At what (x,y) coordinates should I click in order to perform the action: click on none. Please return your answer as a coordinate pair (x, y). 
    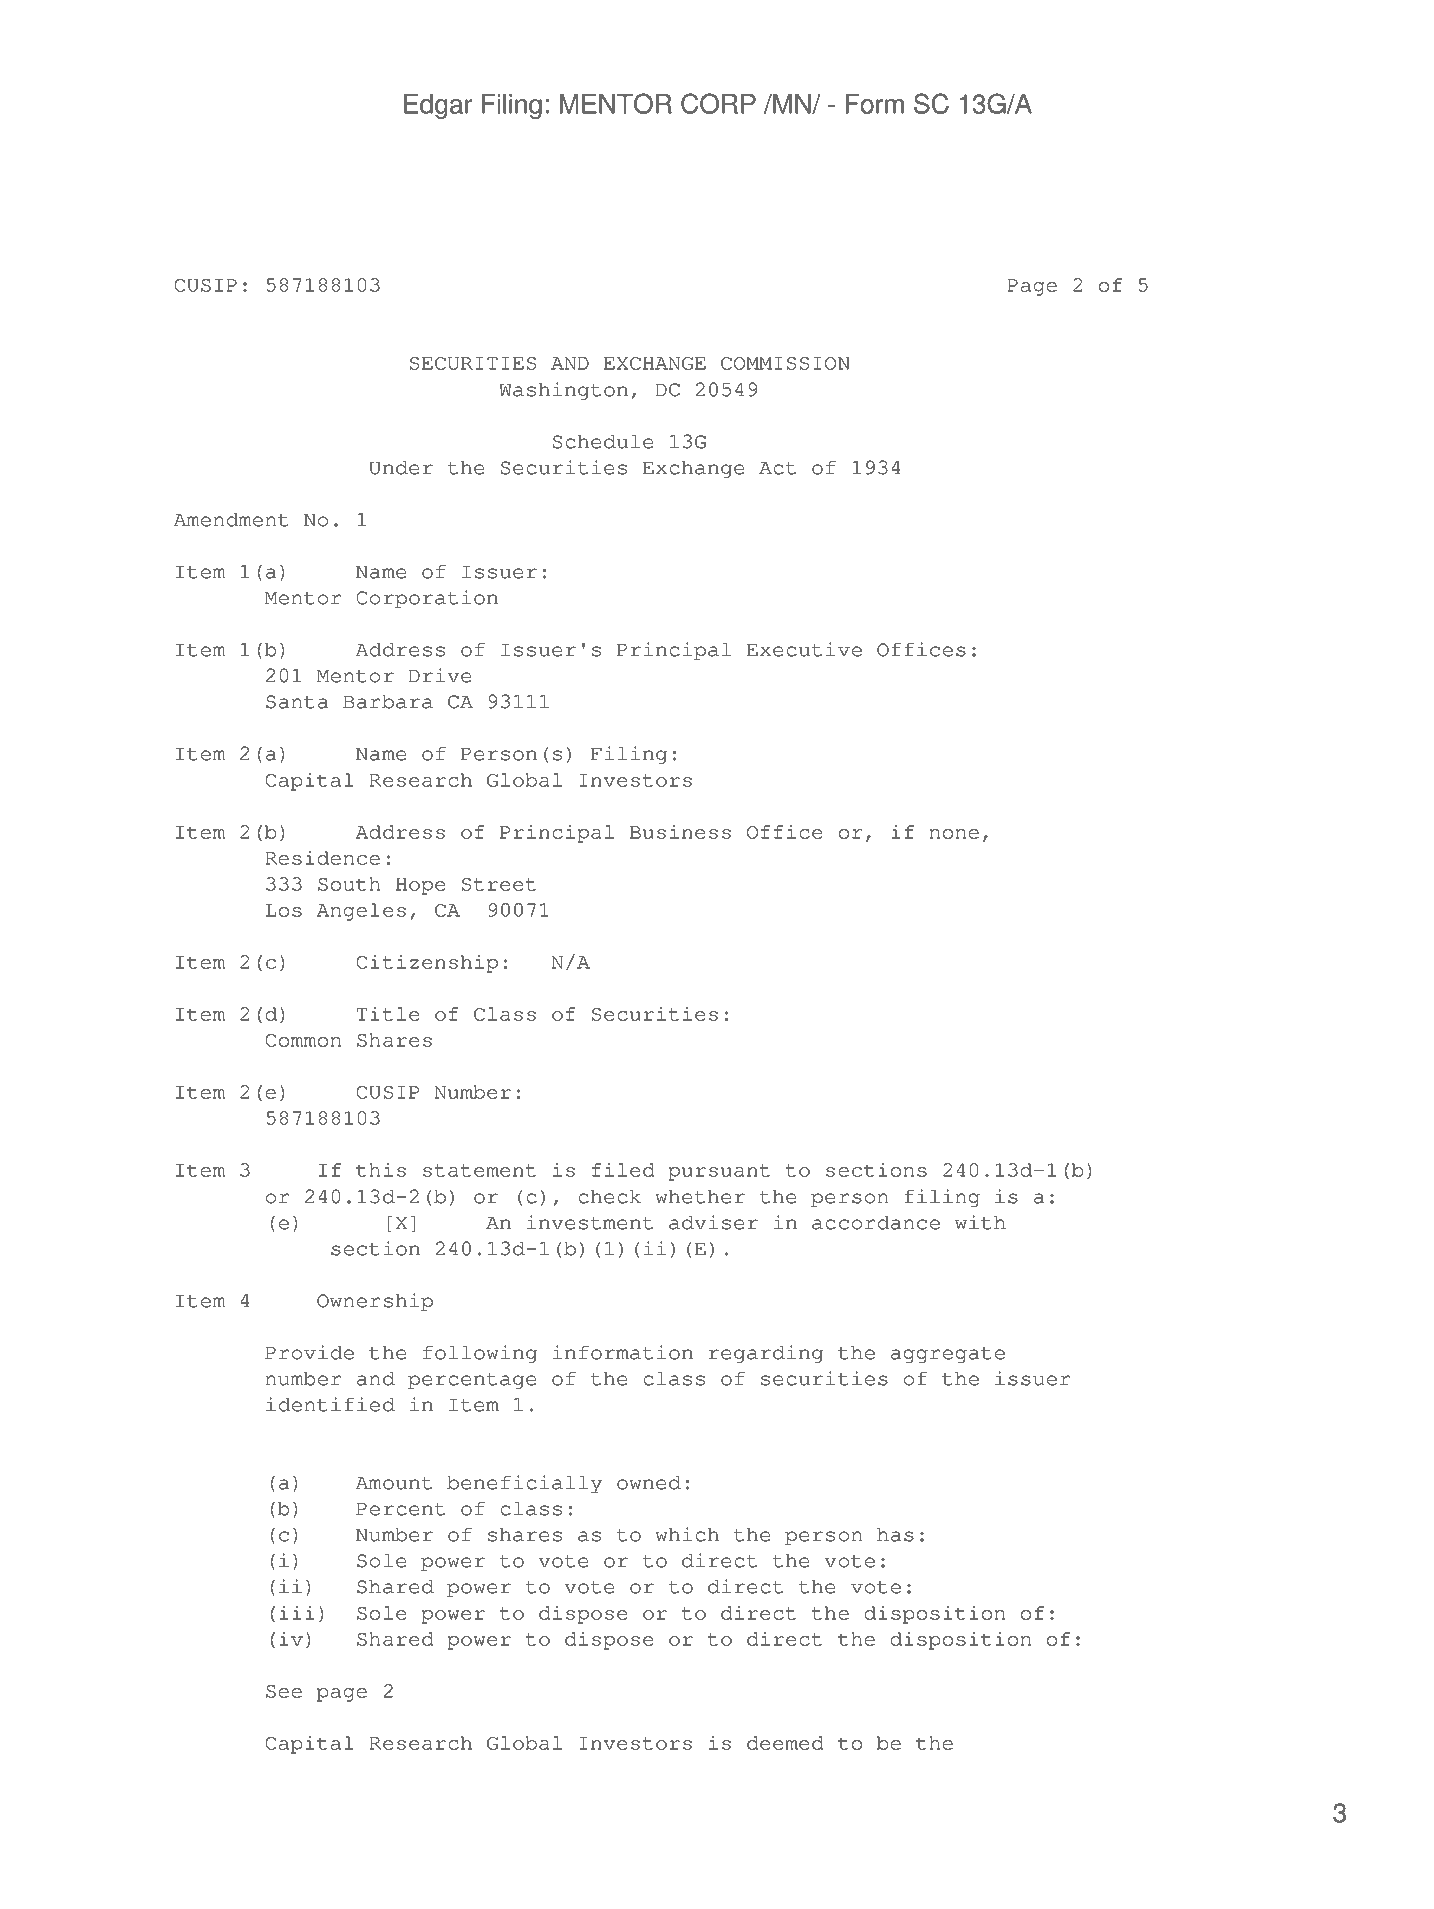
    Looking at the image, I should click on (954, 834).
